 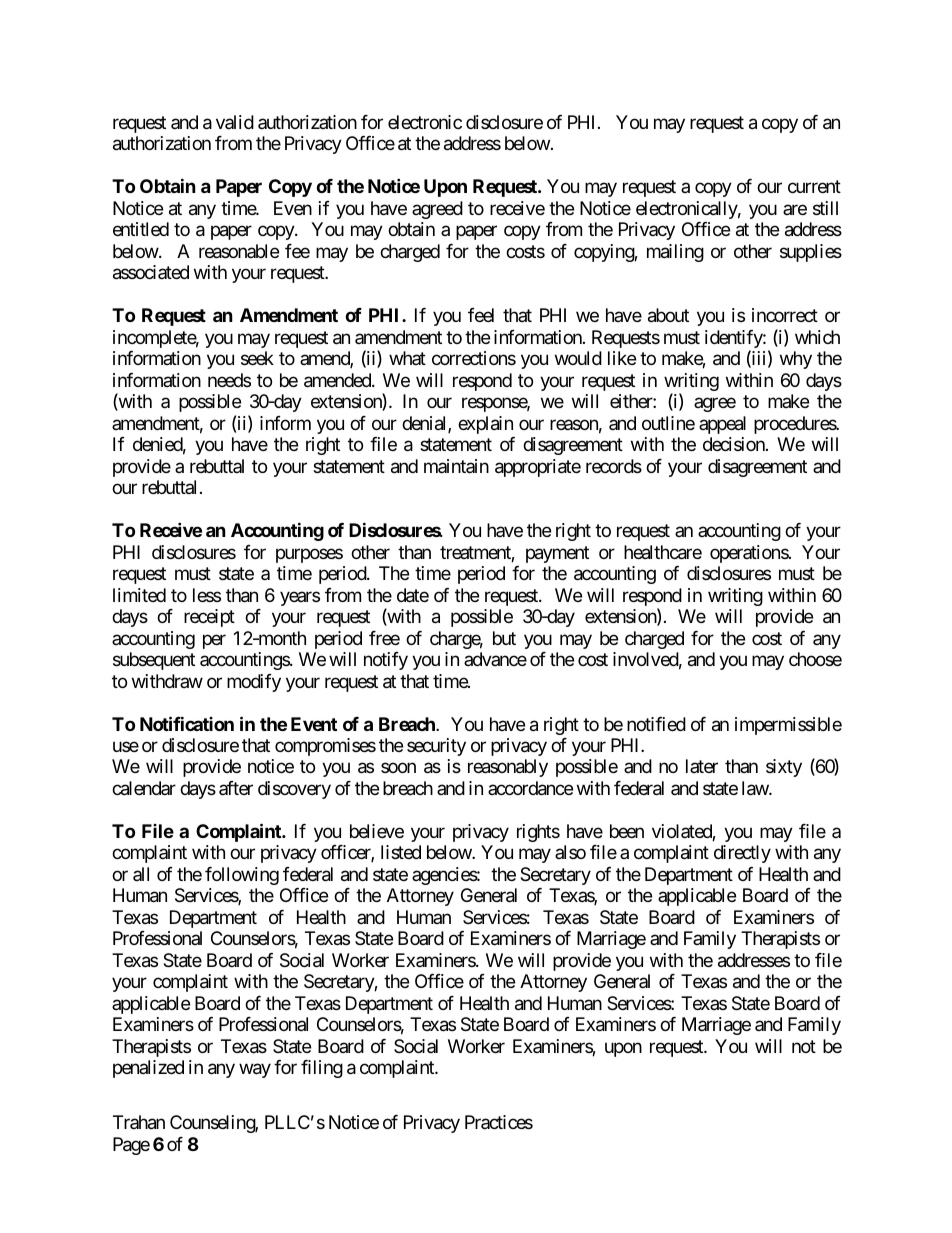 What do you see at coordinates (436, 747) in the screenshot?
I see `security` at bounding box center [436, 747].
